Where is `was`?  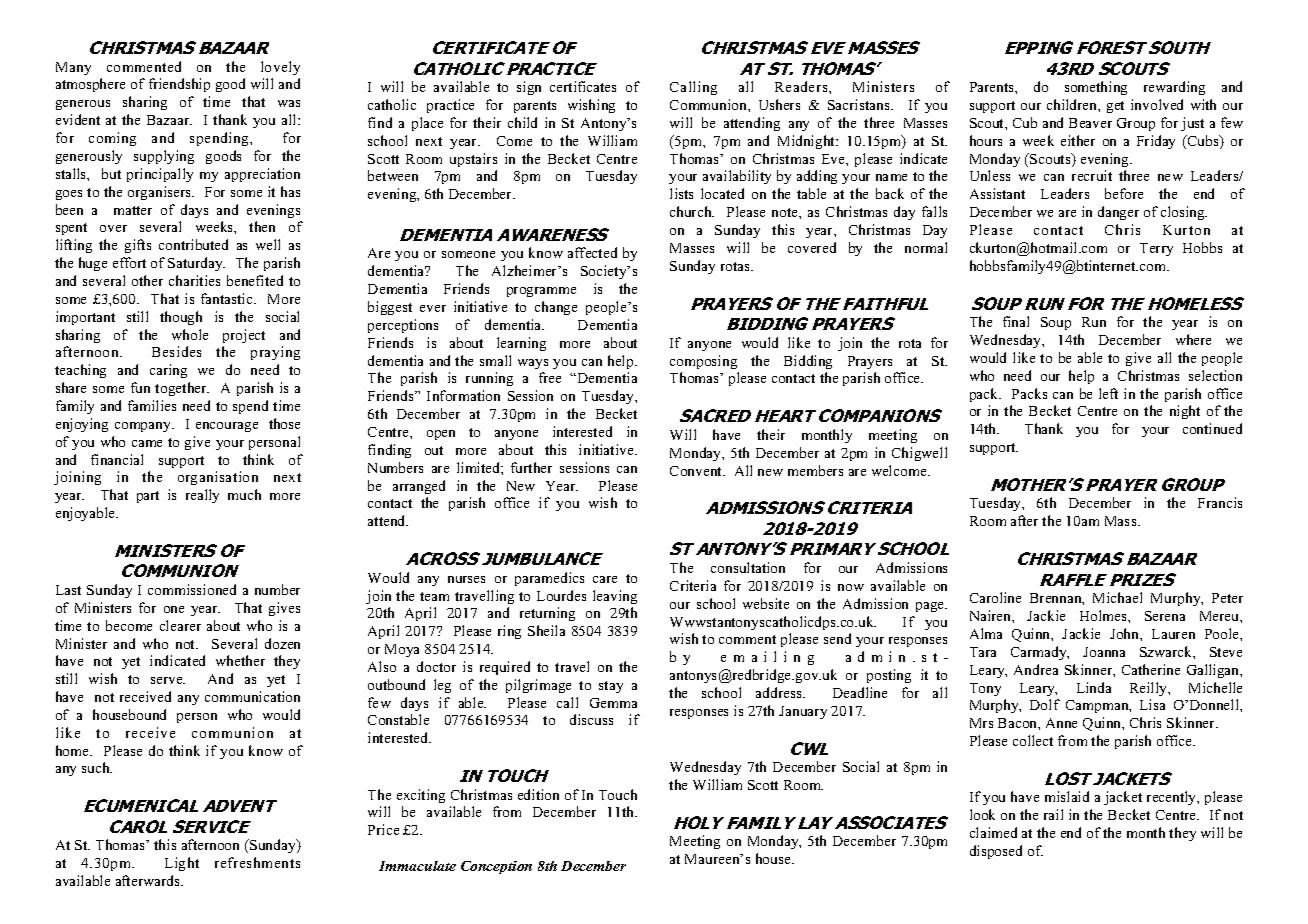 was is located at coordinates (289, 103).
